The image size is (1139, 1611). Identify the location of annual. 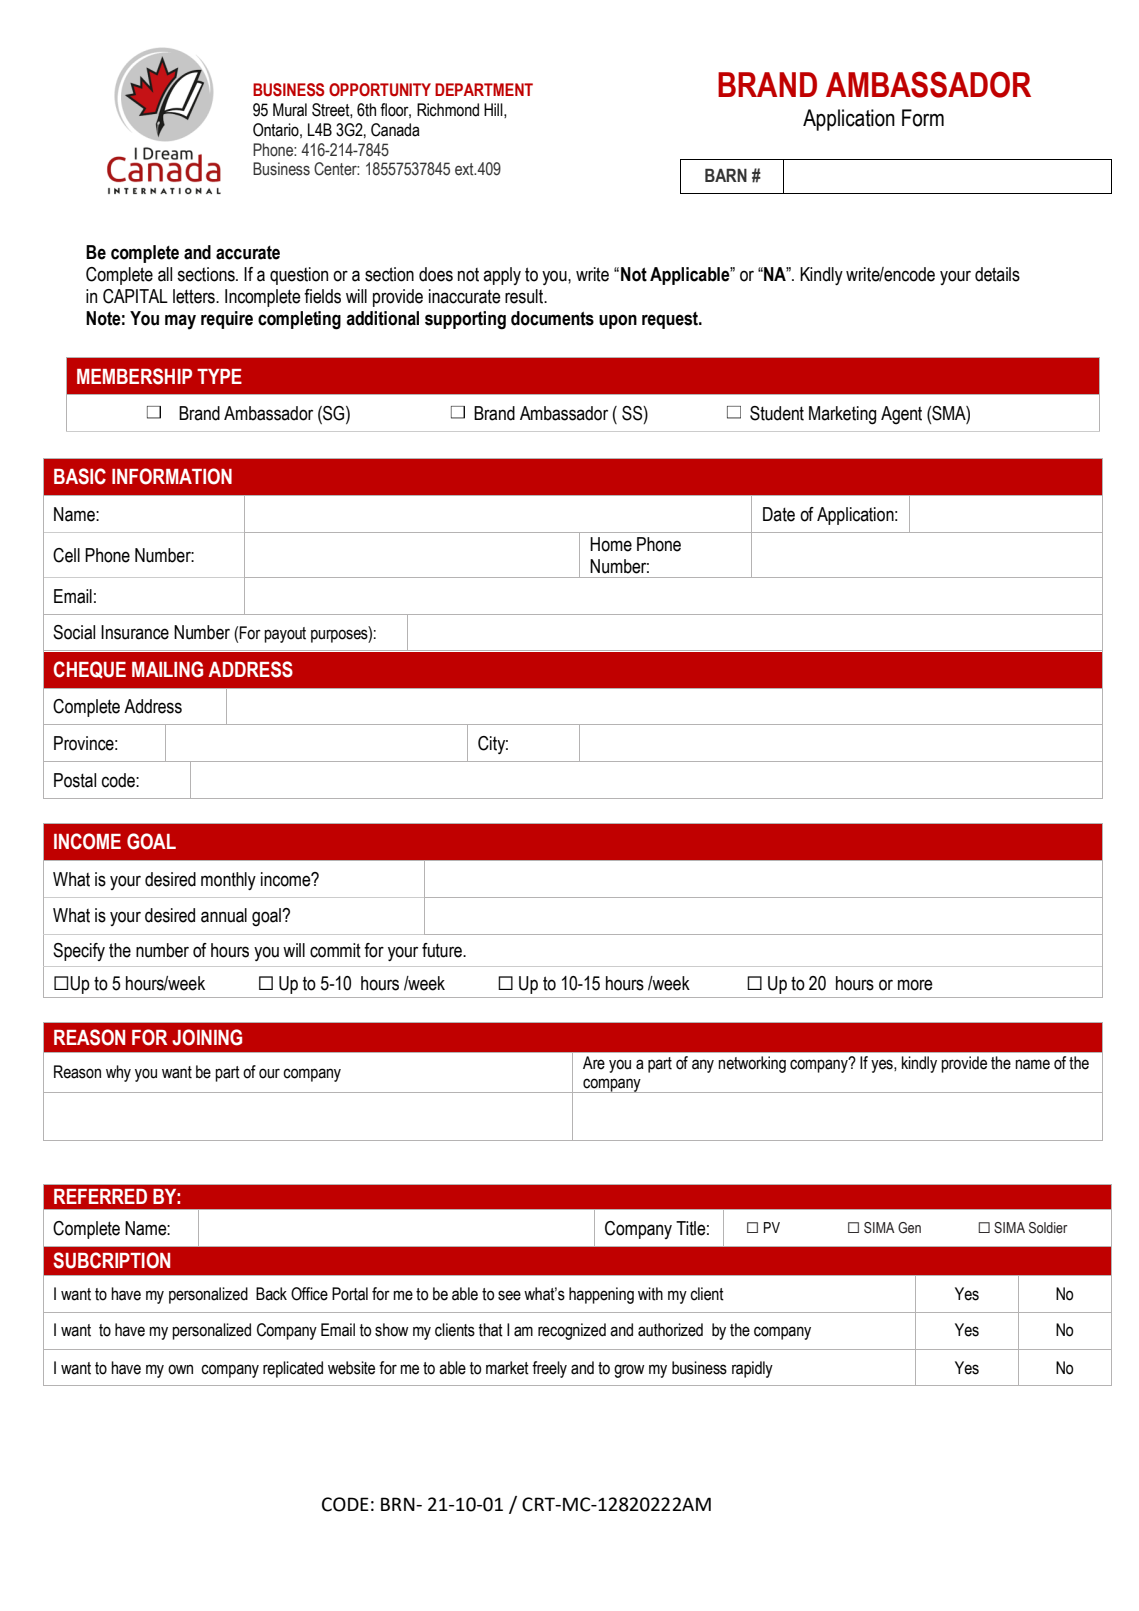
(224, 915).
